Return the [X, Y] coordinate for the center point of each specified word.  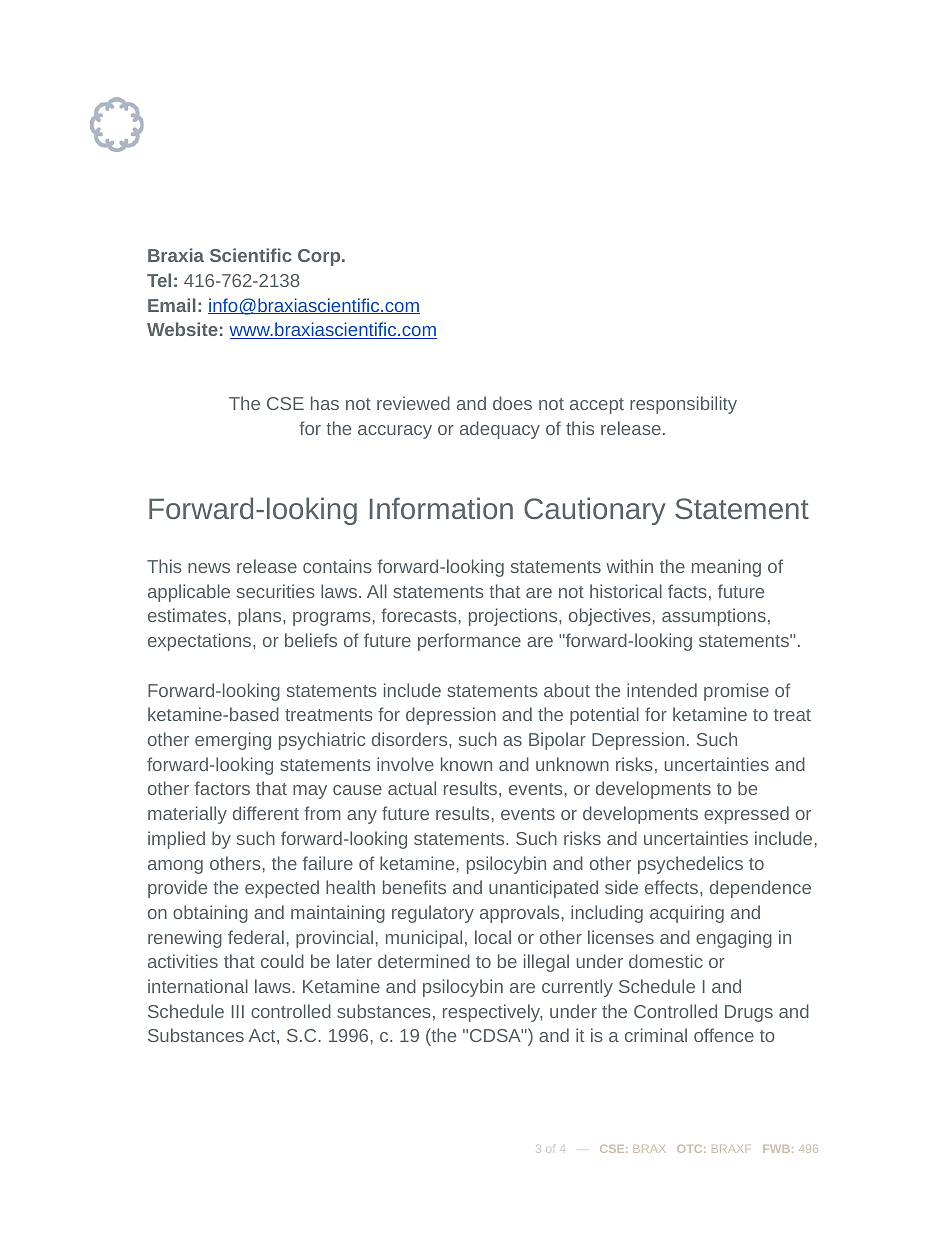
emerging [233, 741]
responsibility [683, 405]
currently [577, 988]
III [238, 1011]
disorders [411, 739]
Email [172, 305]
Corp [320, 257]
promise [736, 692]
